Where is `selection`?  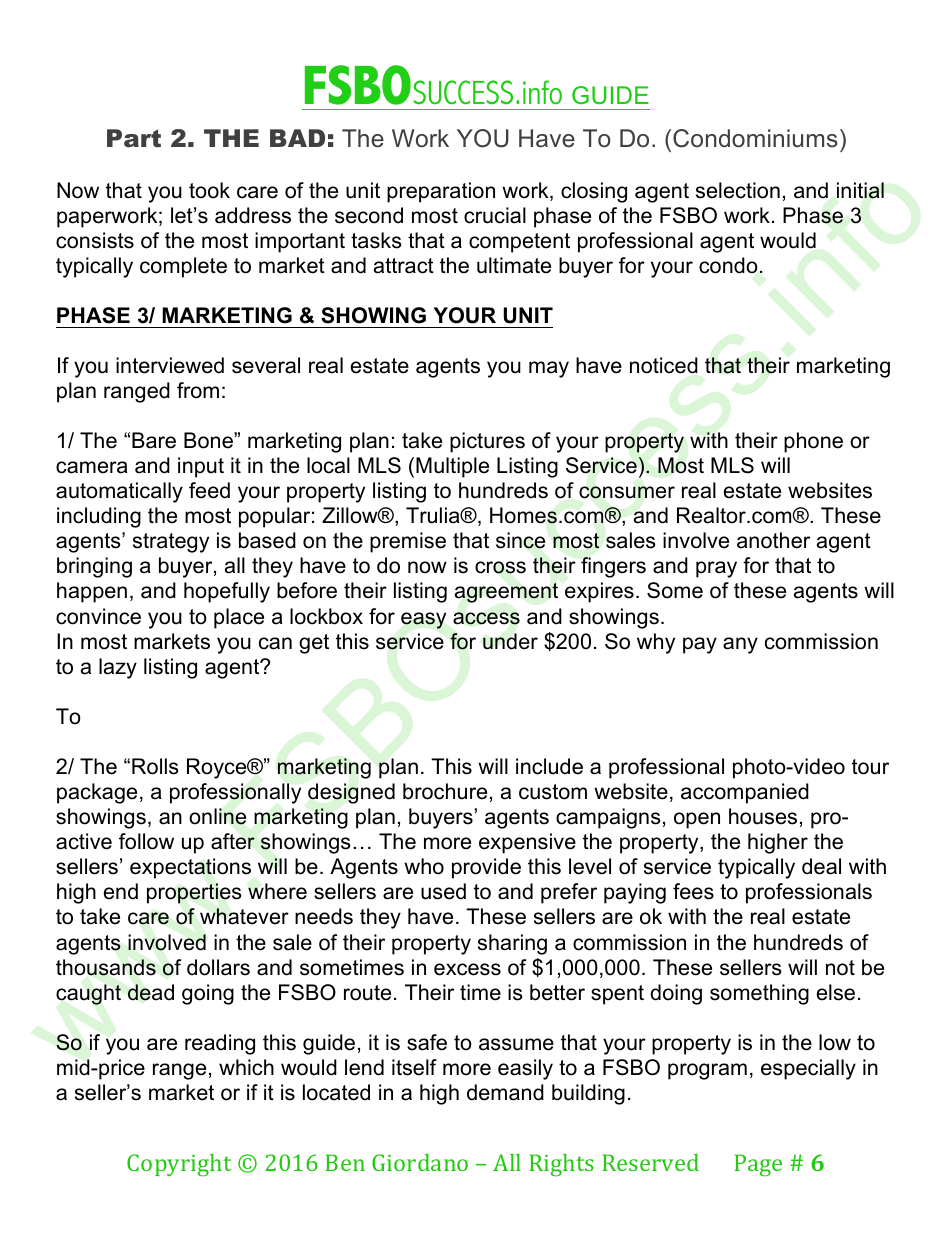
selection is located at coordinates (738, 190).
